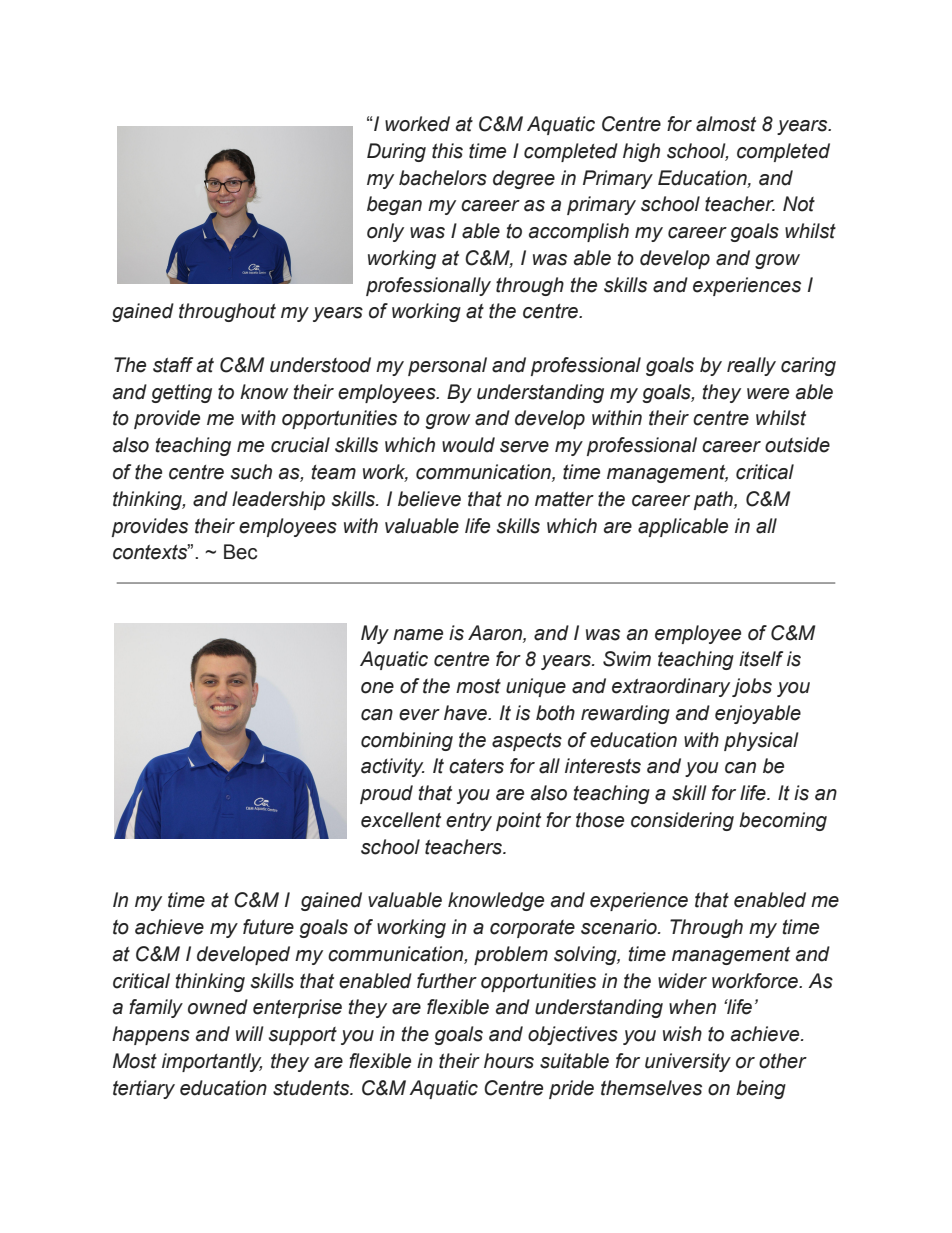 The image size is (952, 1233). I want to click on bachelors, so click(443, 178).
